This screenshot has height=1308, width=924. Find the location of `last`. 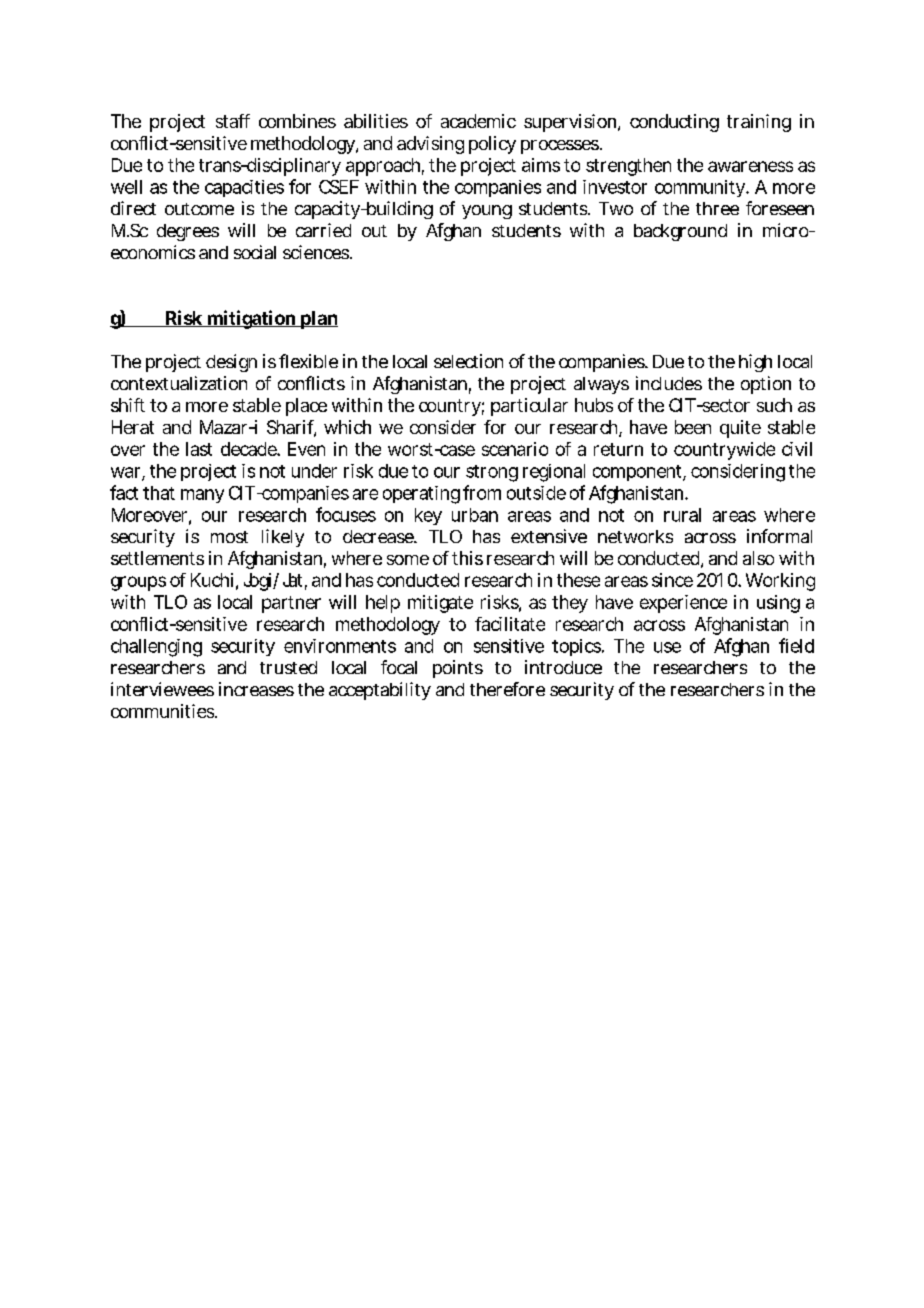

last is located at coordinates (199, 449).
